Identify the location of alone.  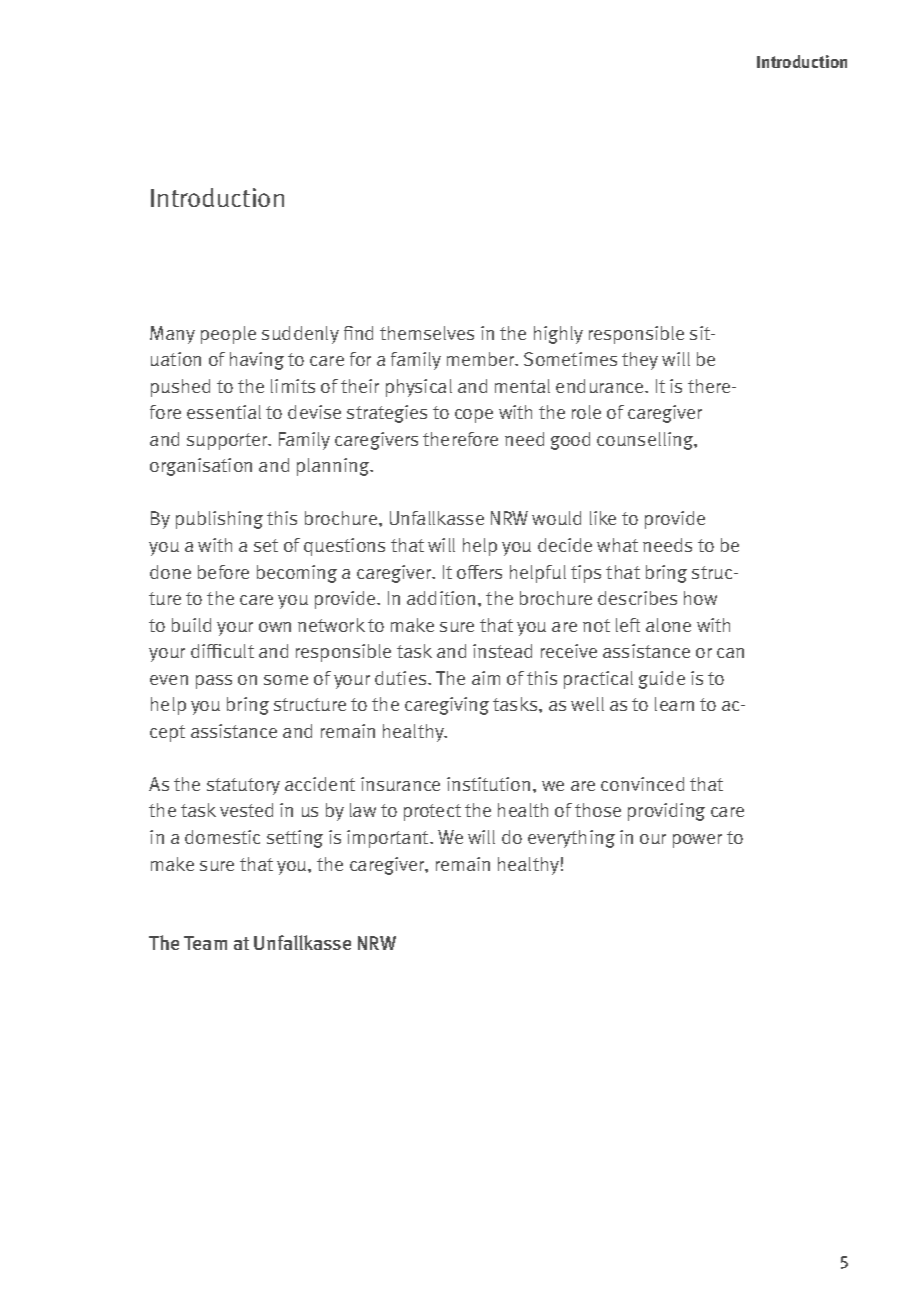
(668, 625).
